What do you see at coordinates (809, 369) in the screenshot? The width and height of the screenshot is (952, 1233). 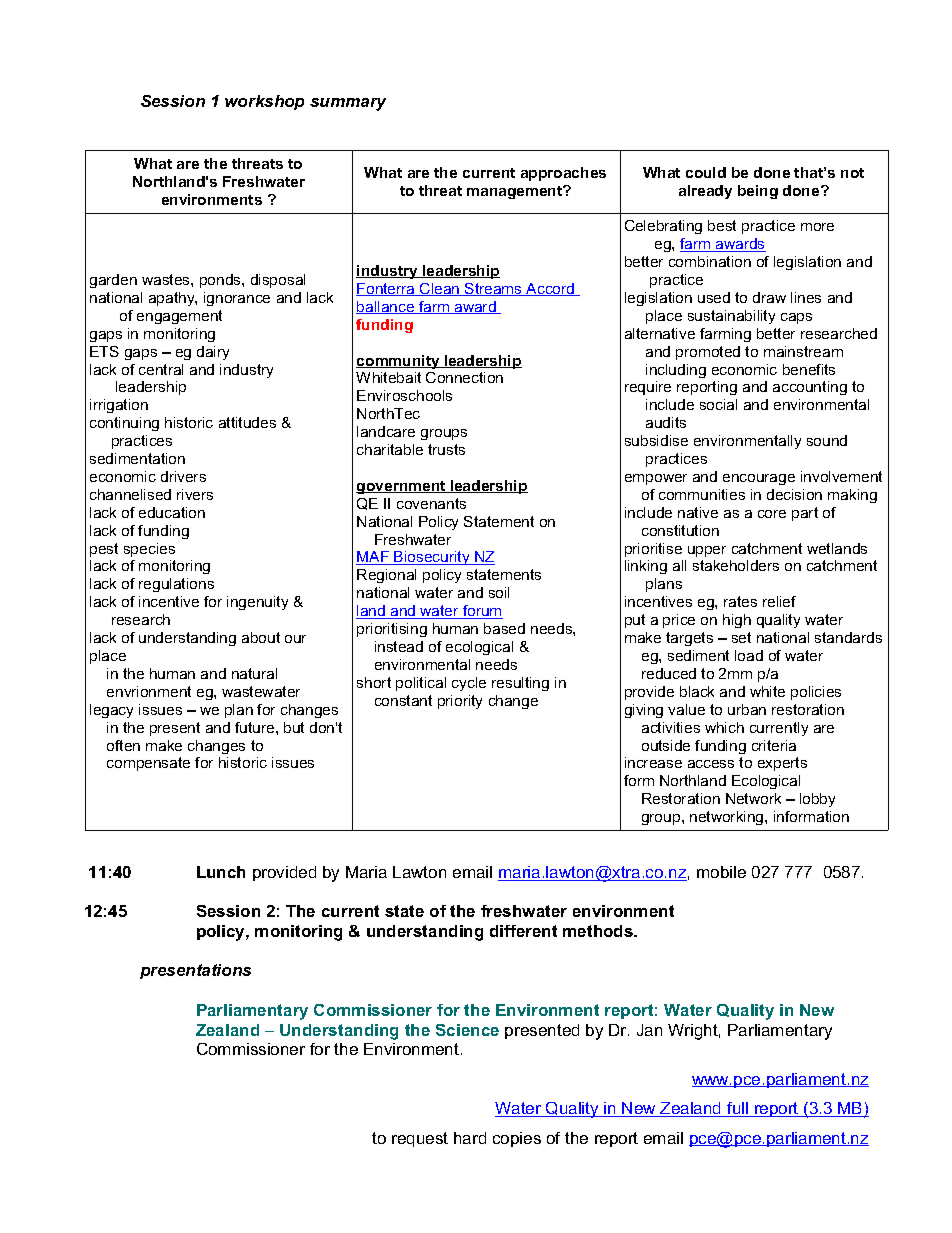 I see `benefits` at bounding box center [809, 369].
